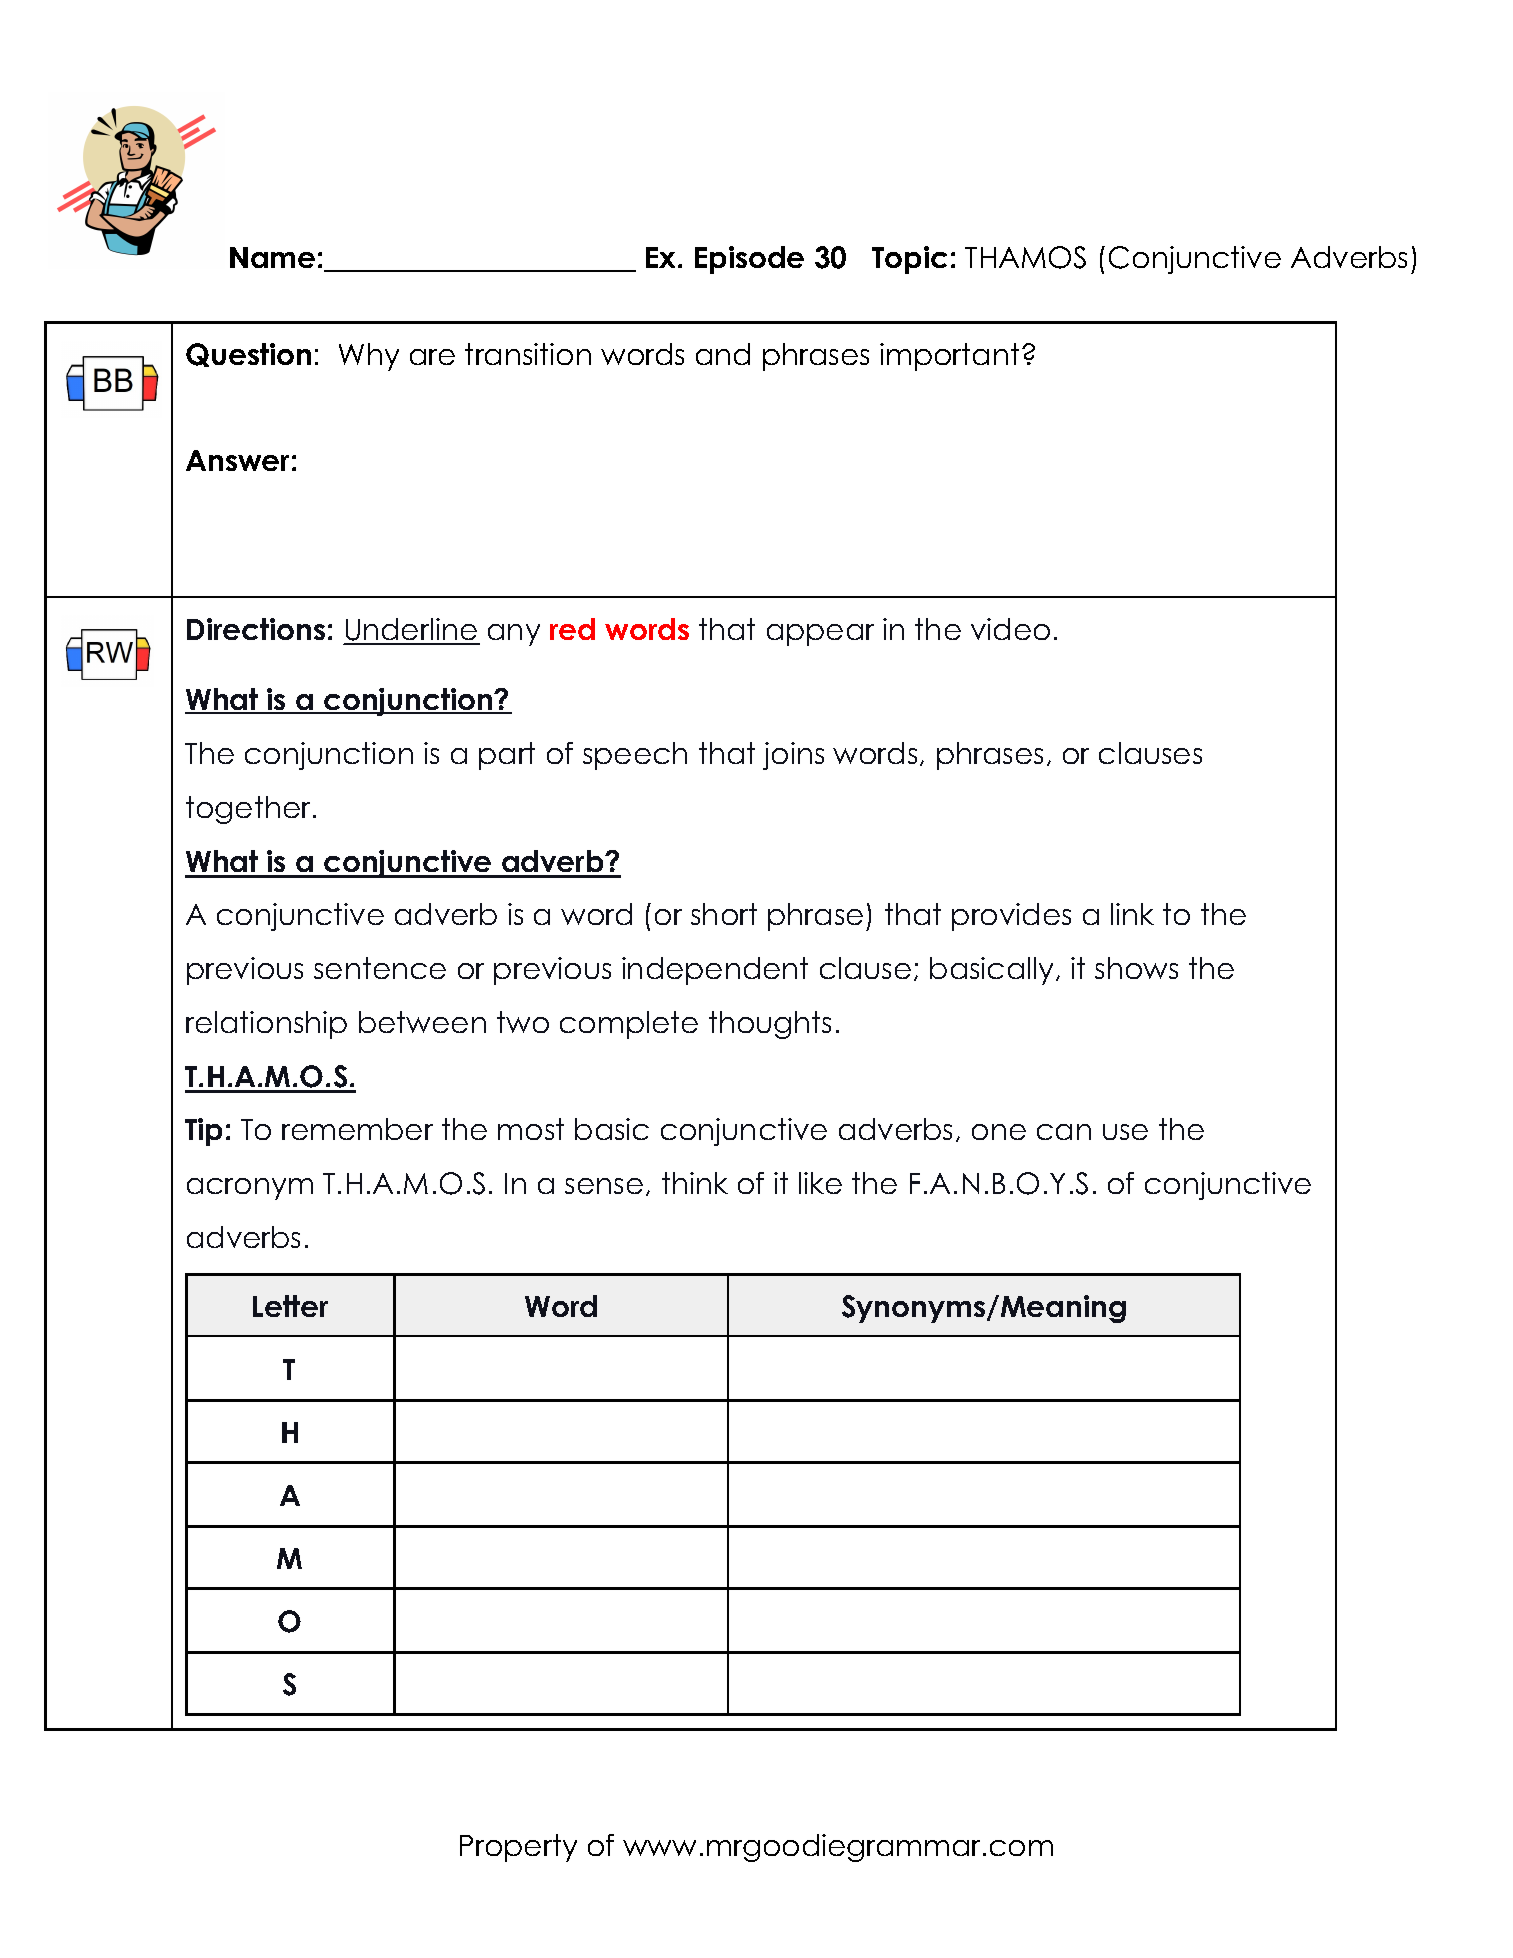  I want to click on Why, so click(369, 357).
